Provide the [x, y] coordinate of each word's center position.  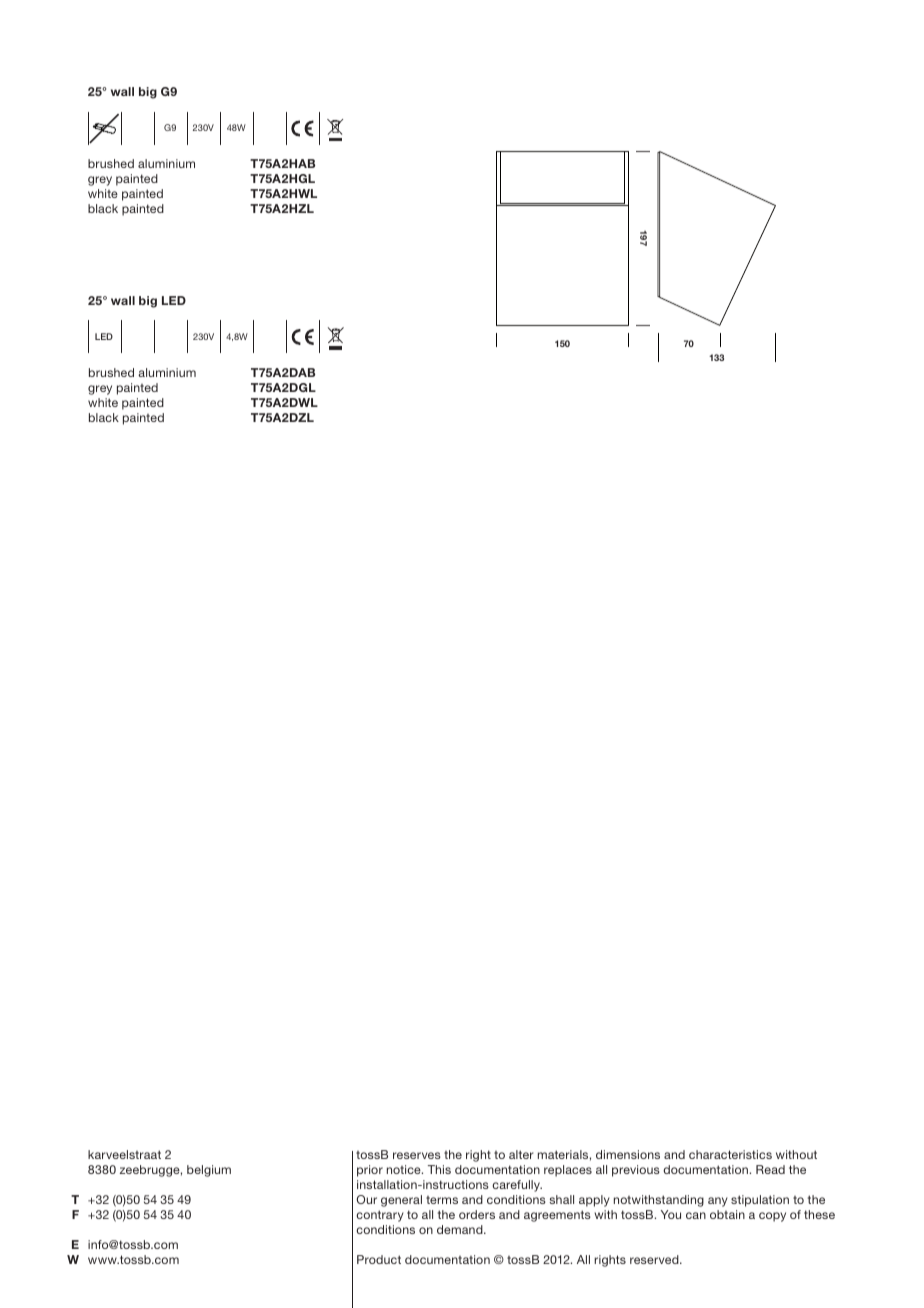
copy [772, 1217]
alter [521, 1154]
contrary [380, 1216]
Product [379, 1259]
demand [461, 1229]
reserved [655, 1259]
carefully [517, 1186]
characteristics [730, 1154]
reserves [417, 1155]
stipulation [760, 1201]
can [696, 1215]
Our [366, 1199]
